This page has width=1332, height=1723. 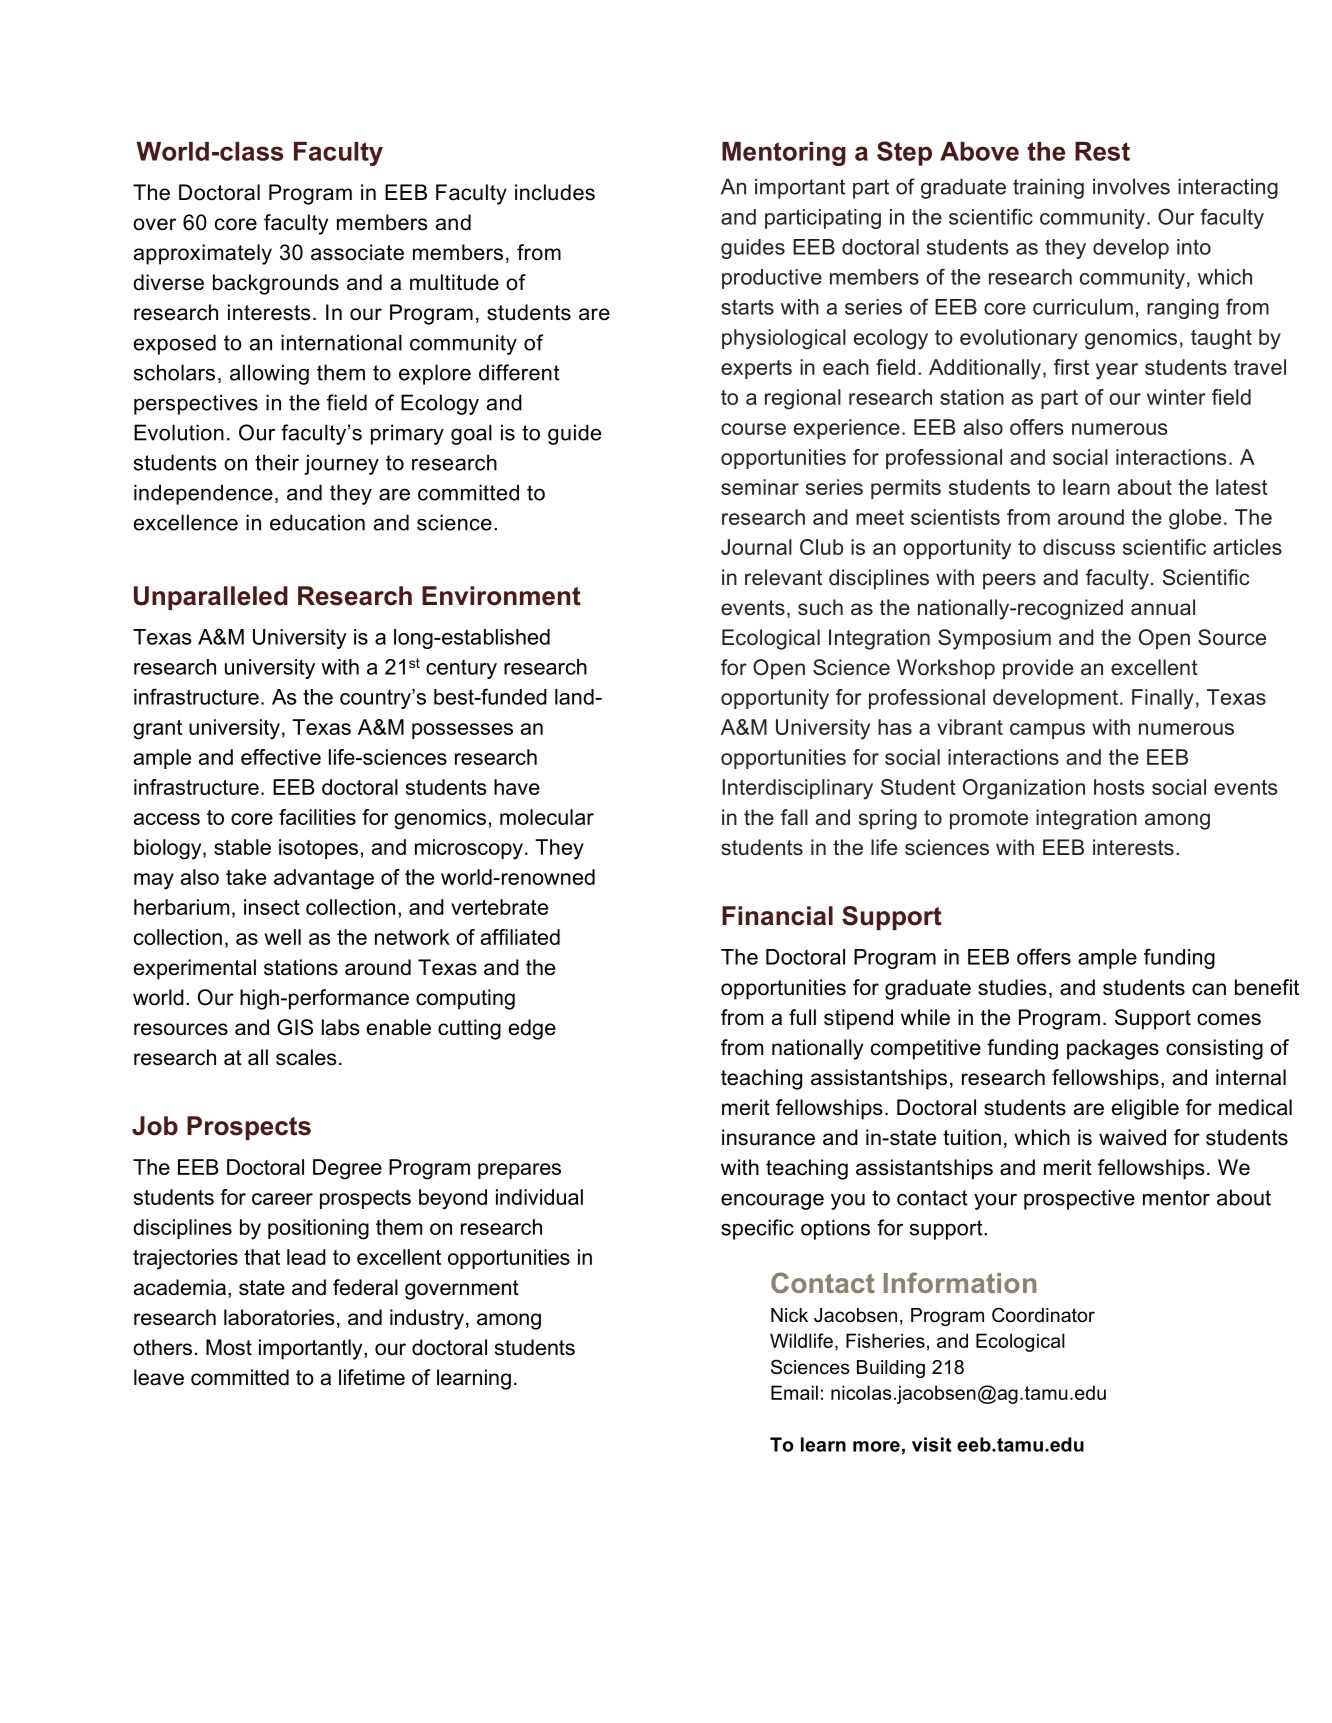 I want to click on facilities, so click(x=317, y=817).
